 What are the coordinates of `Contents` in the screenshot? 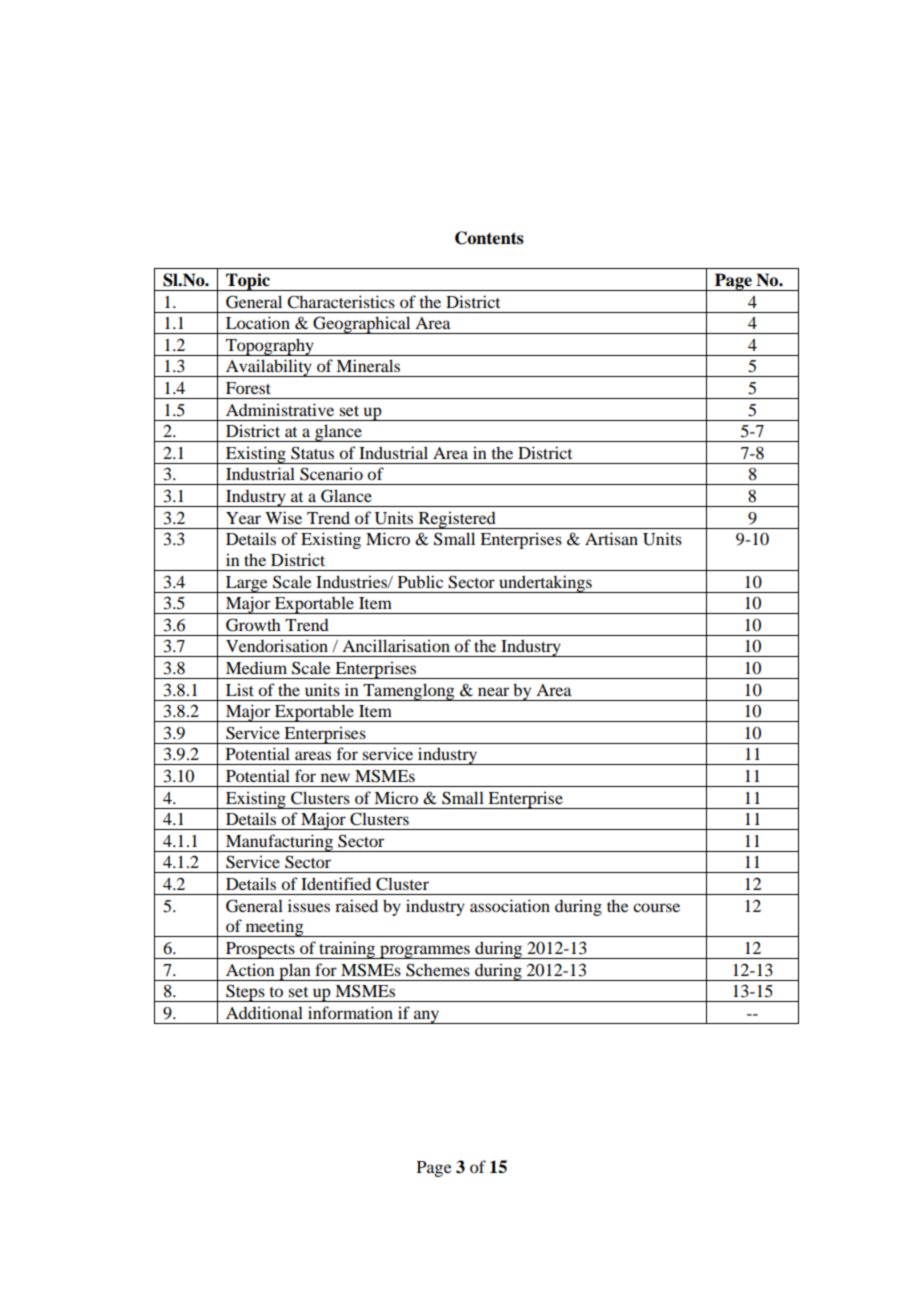 It's located at (489, 238).
